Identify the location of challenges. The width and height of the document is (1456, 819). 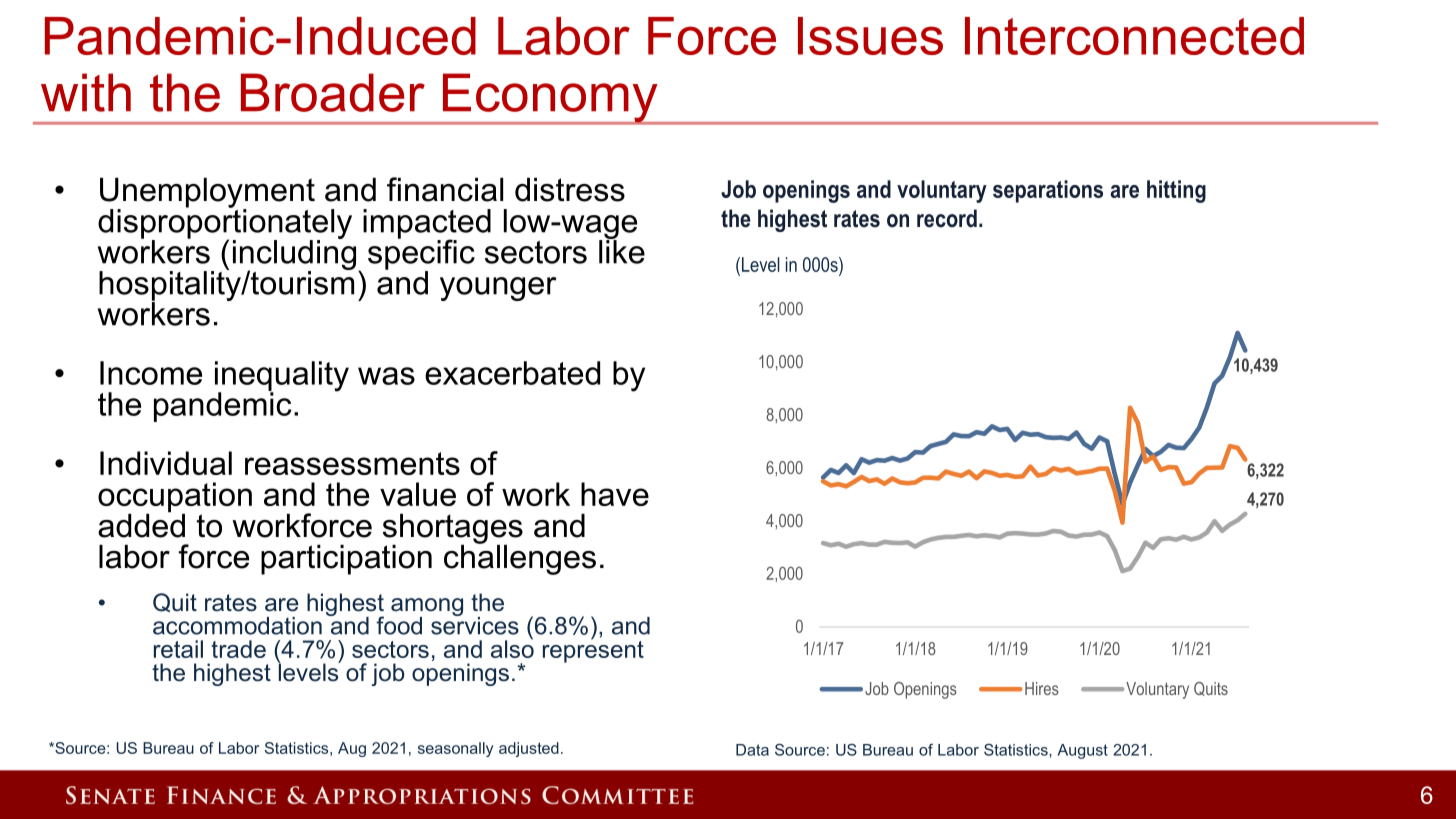
(520, 558).
